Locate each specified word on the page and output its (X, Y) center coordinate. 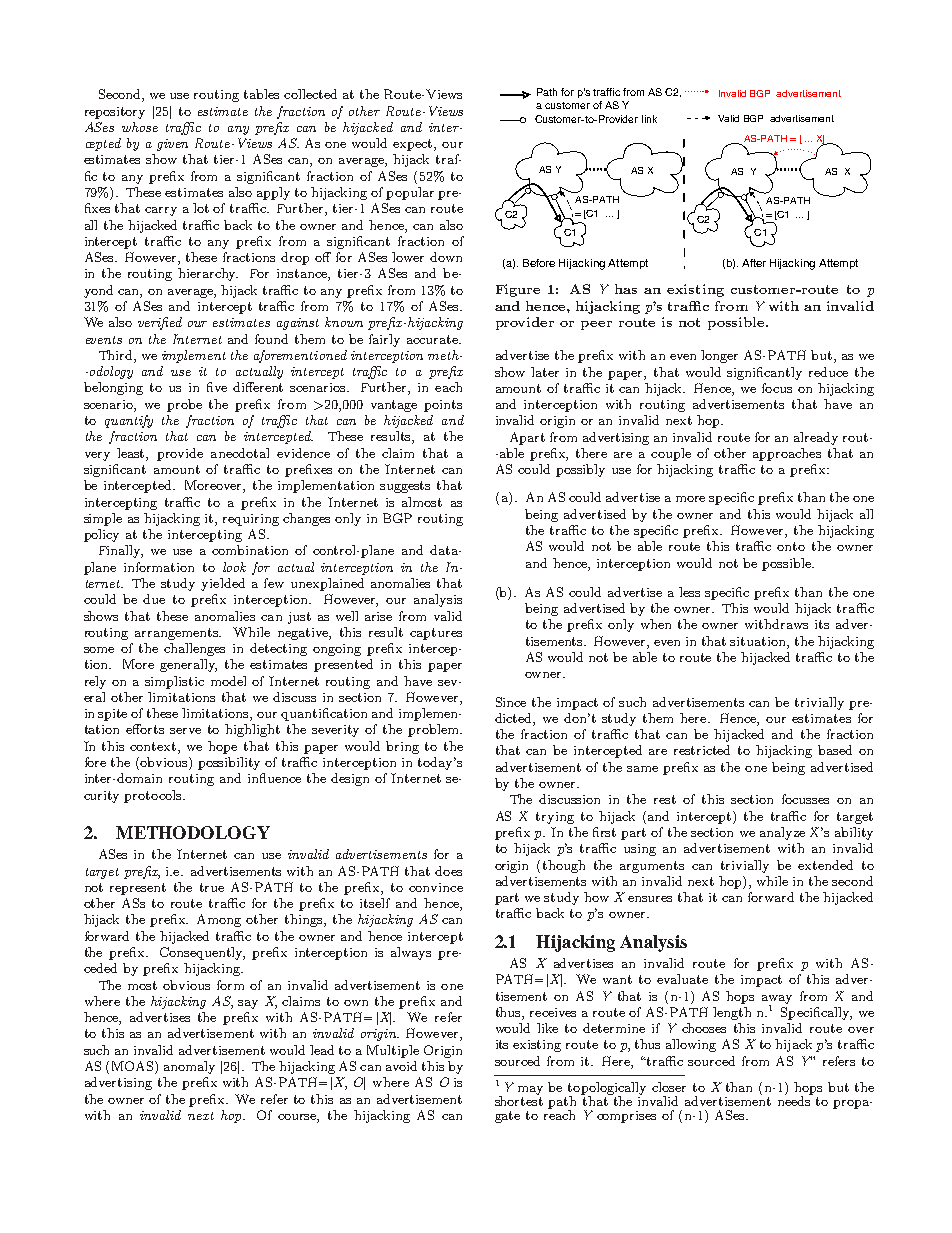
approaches (787, 454)
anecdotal (240, 453)
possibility (229, 763)
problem (434, 730)
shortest (519, 1100)
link (649, 119)
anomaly (189, 1067)
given (172, 145)
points (443, 406)
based (835, 750)
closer (669, 1087)
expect (414, 145)
